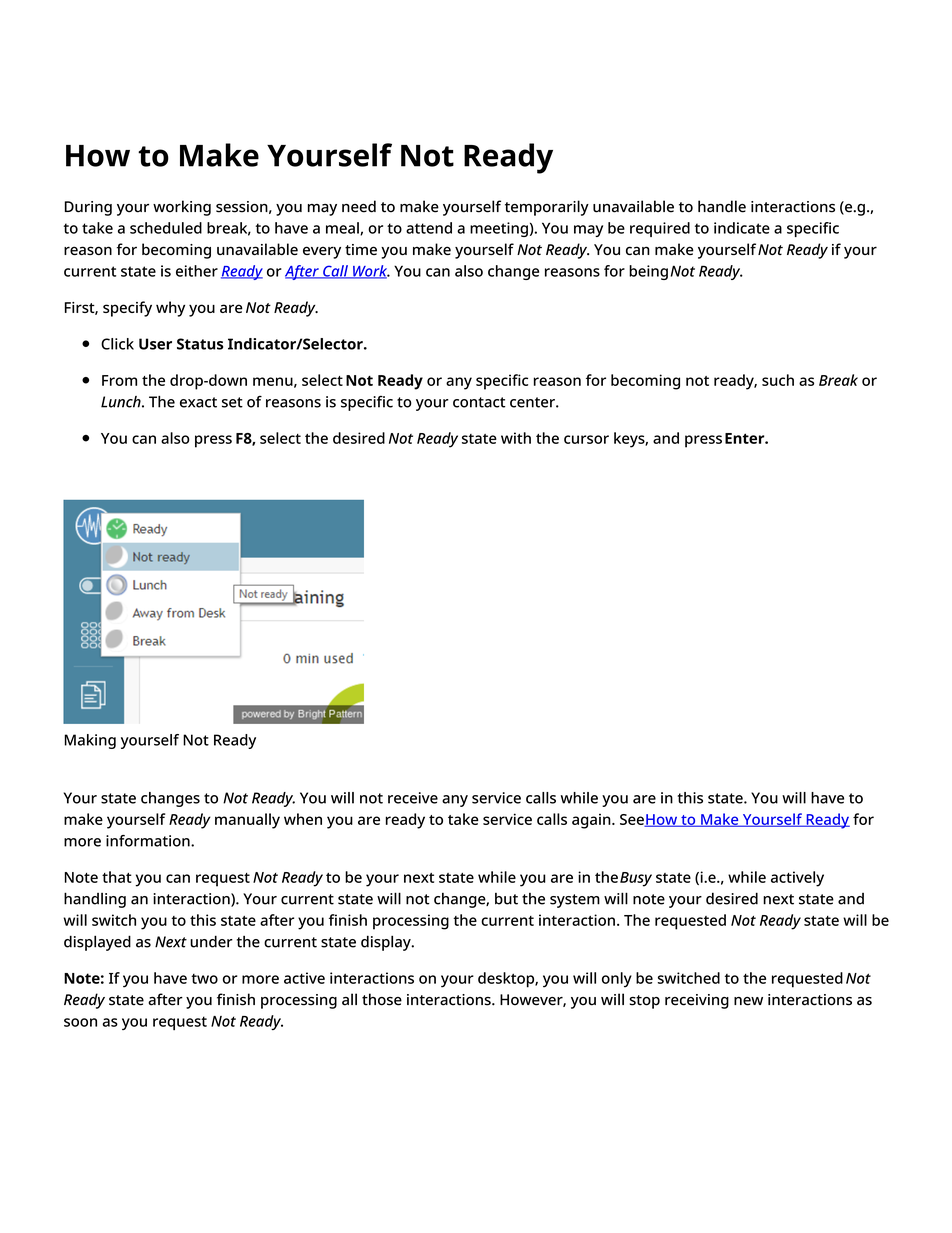 This document has width=952, height=1233. Describe the element at coordinates (516, 438) in the document. I see `with` at that location.
